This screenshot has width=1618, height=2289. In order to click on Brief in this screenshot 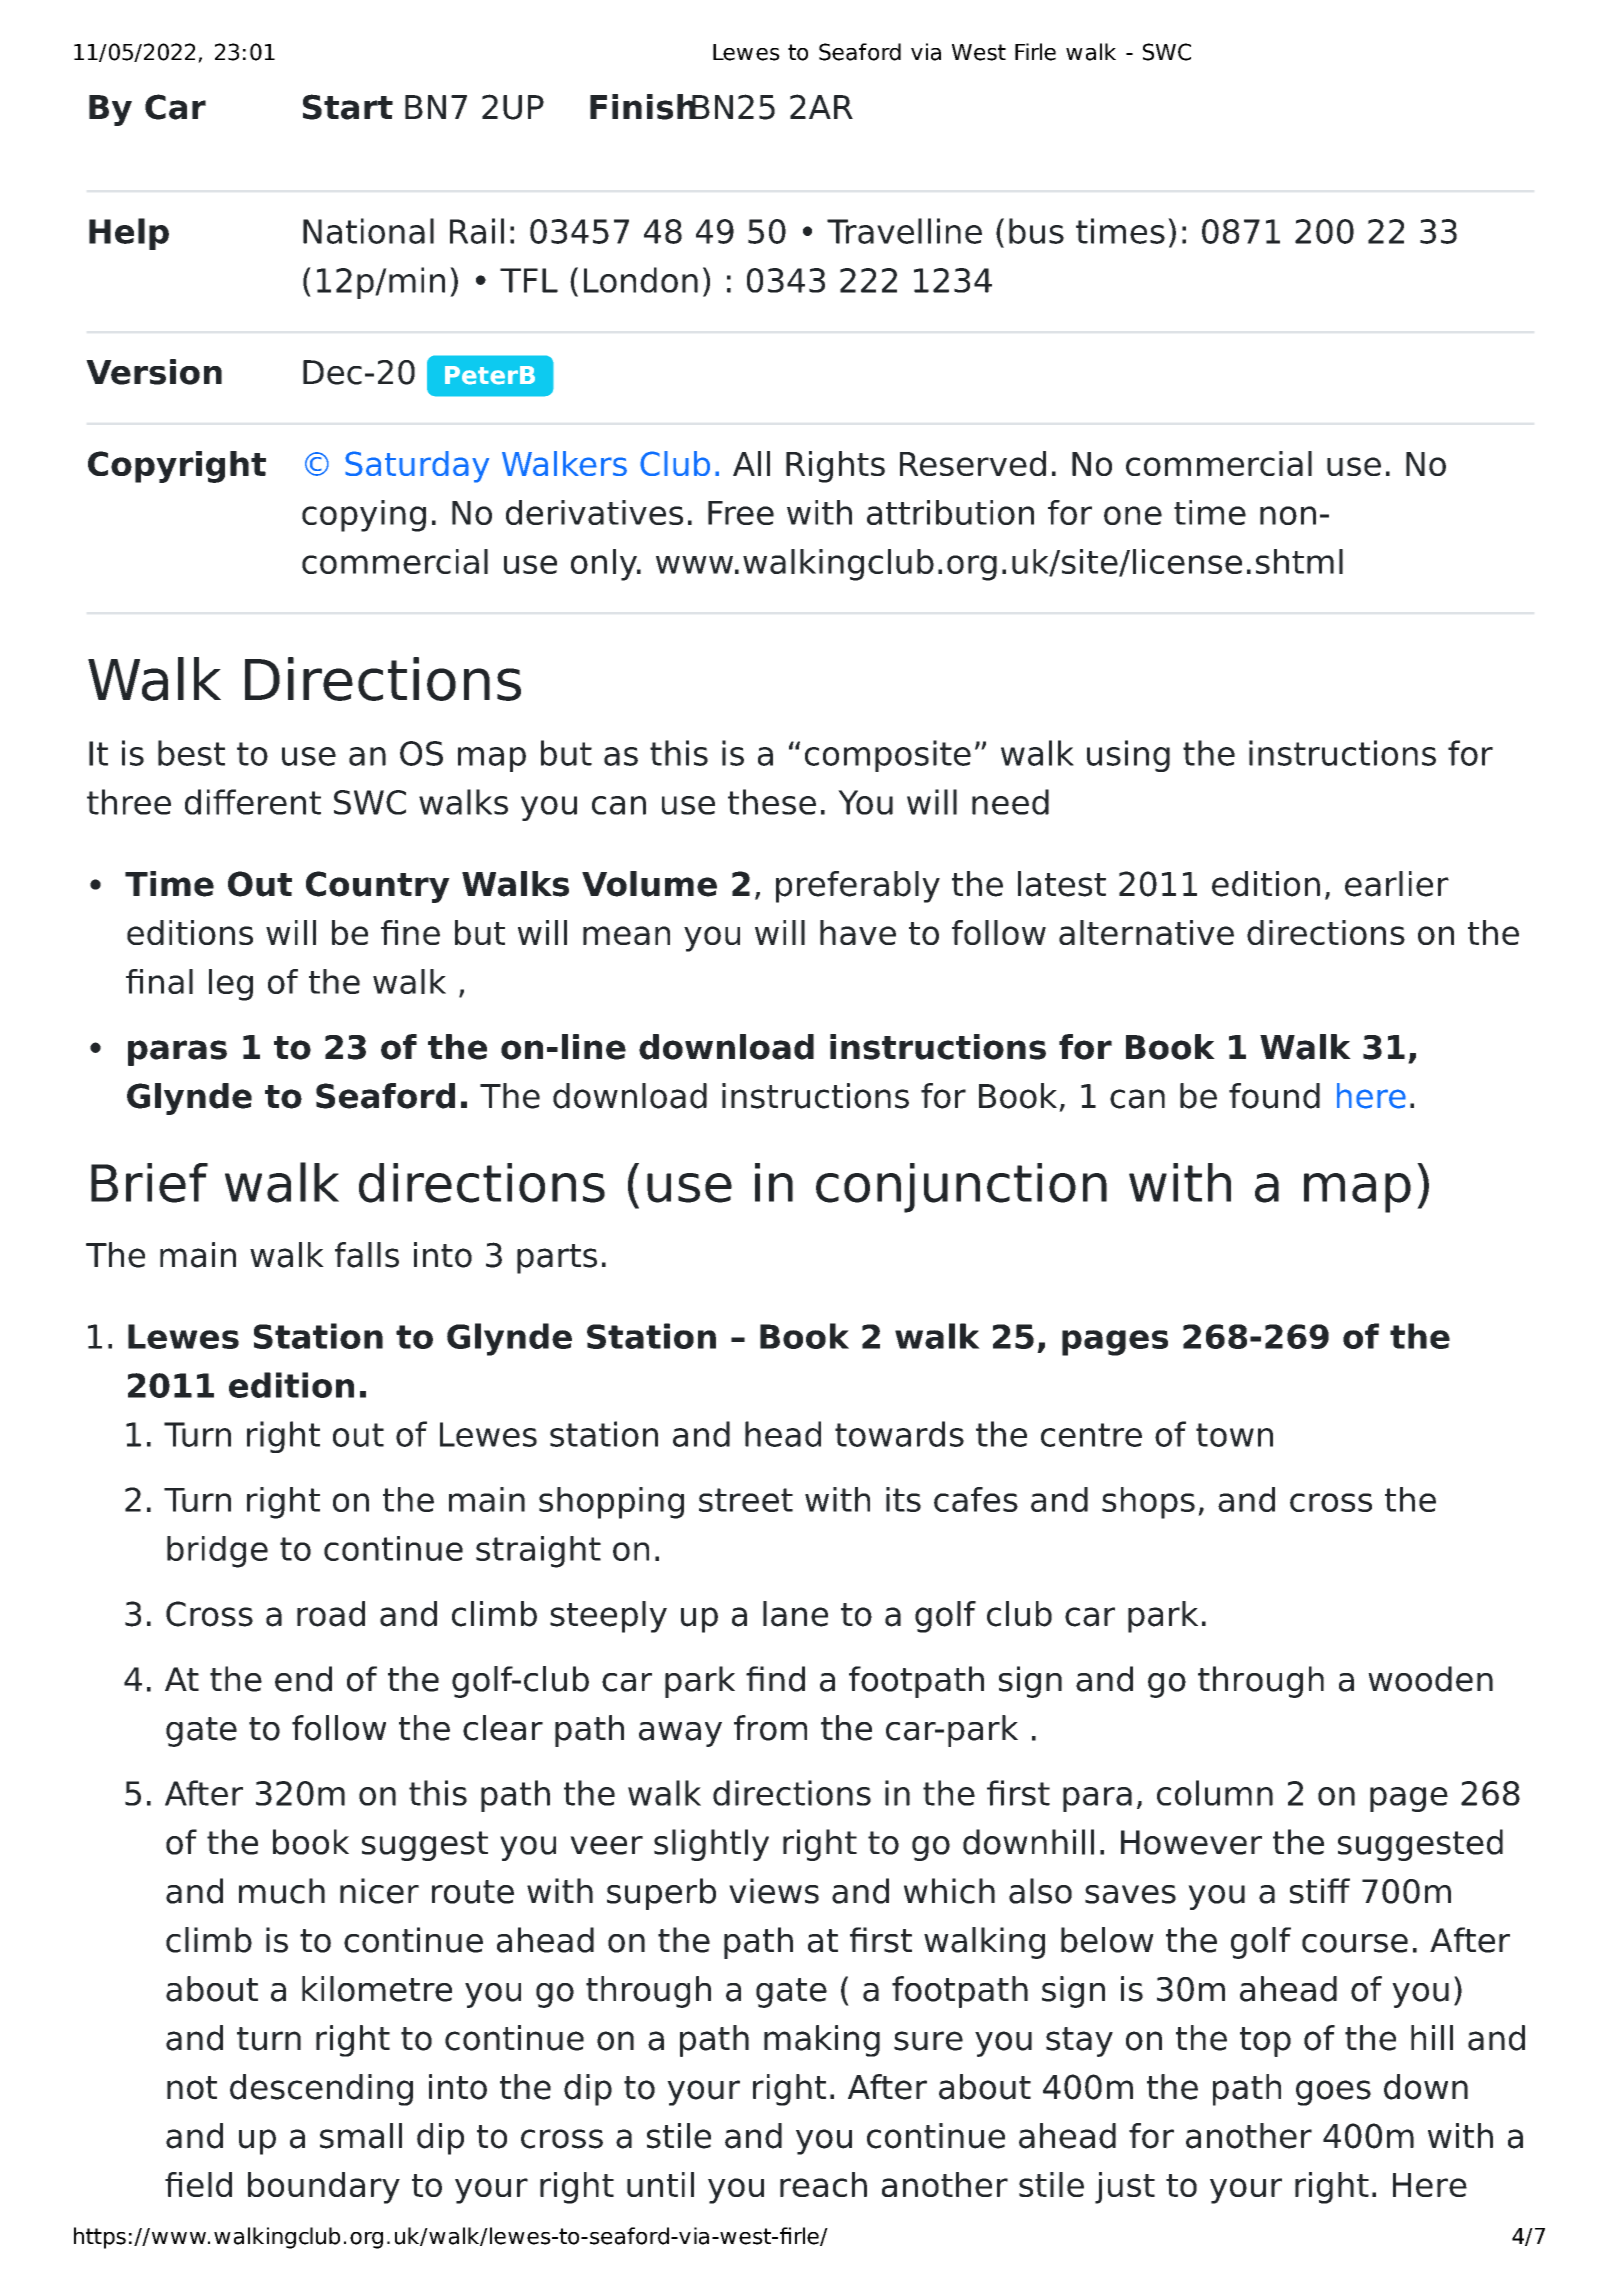, I will do `click(149, 1183)`.
